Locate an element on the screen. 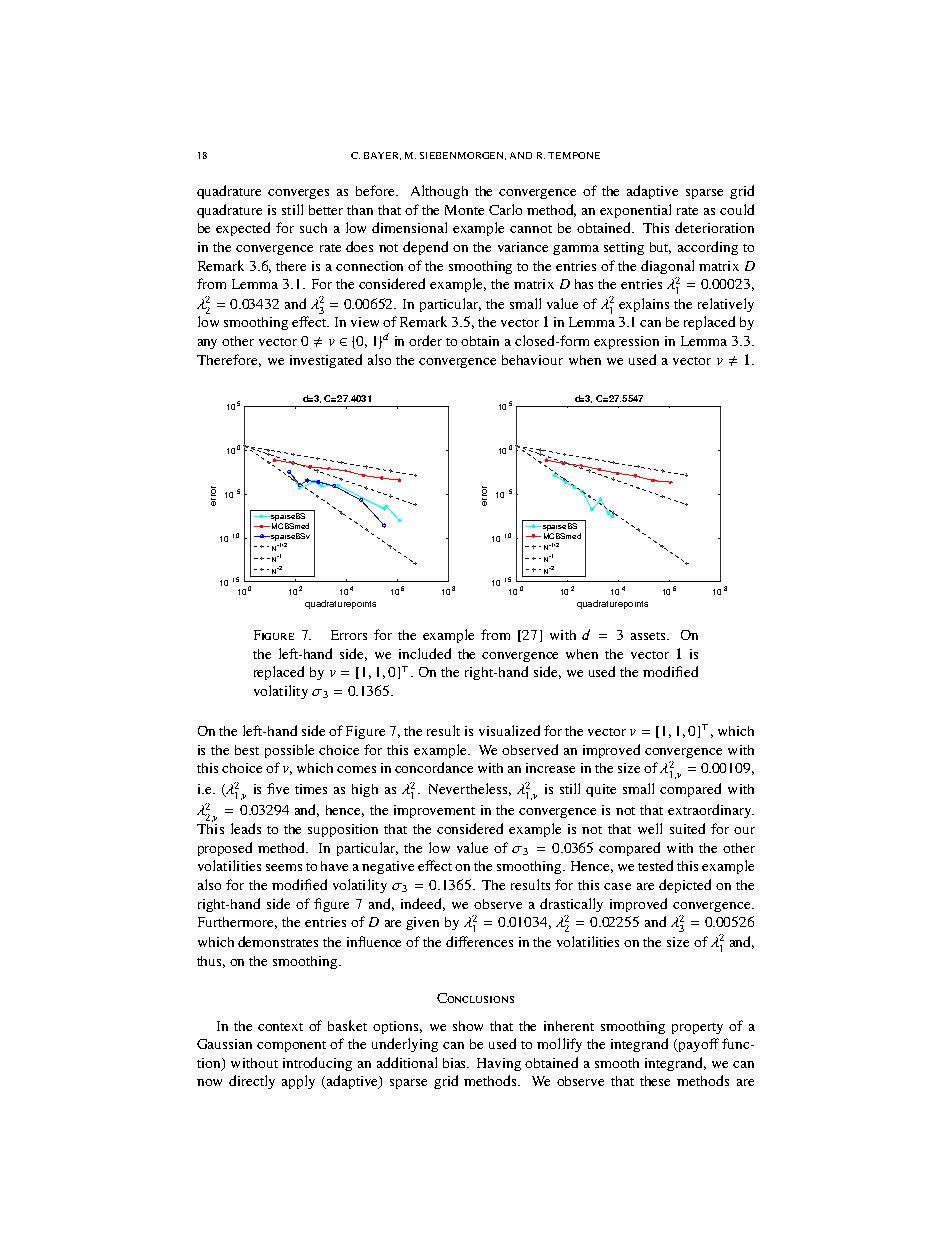 The image size is (952, 1233). converges is located at coordinates (298, 194).
